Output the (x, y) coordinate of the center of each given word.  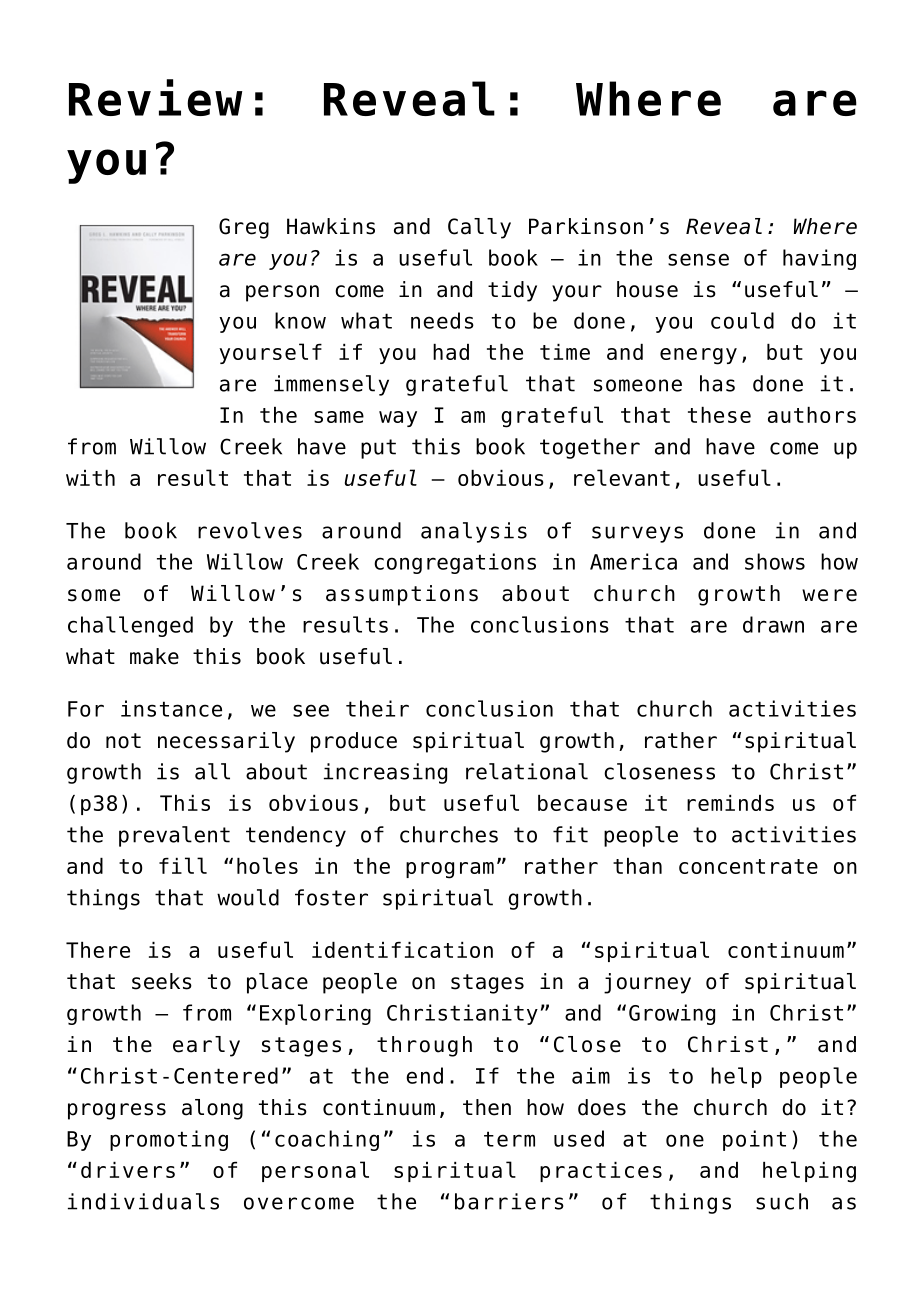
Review (156, 97)
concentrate (748, 866)
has (717, 383)
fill (183, 865)
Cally (479, 228)
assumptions (402, 595)
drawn (773, 624)
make (154, 656)
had (451, 352)
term (509, 1139)
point (754, 1140)
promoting (169, 1140)
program (450, 870)
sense (698, 259)
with (90, 478)
